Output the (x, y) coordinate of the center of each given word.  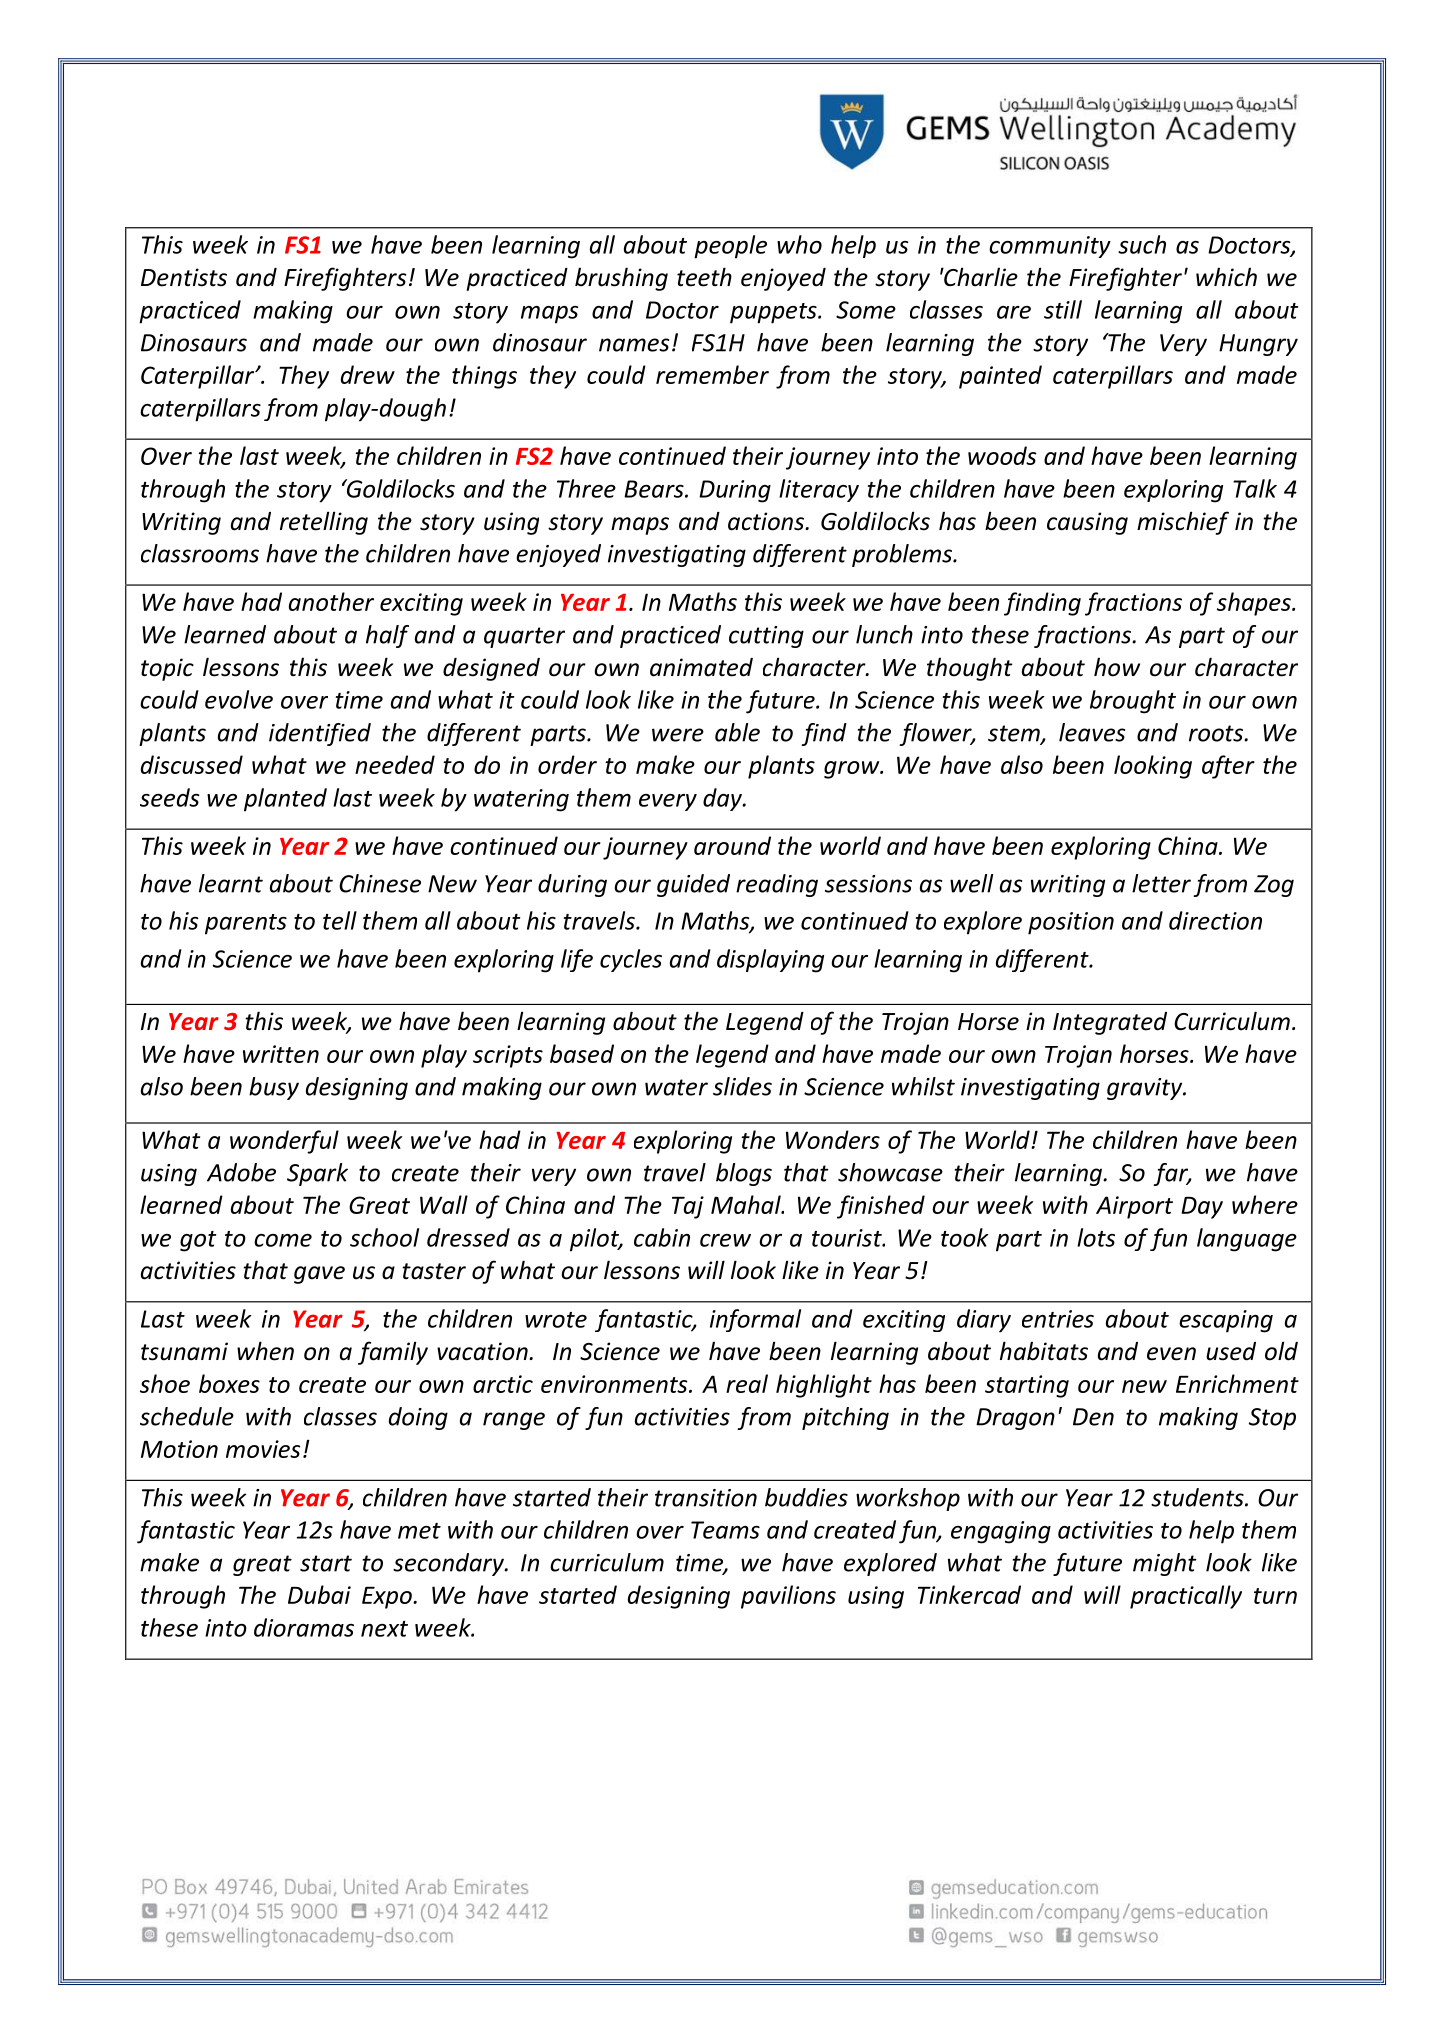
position (1071, 923)
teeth (704, 277)
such (1142, 244)
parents (246, 924)
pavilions (788, 1597)
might (1165, 1564)
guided (693, 885)
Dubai (319, 1594)
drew (368, 374)
